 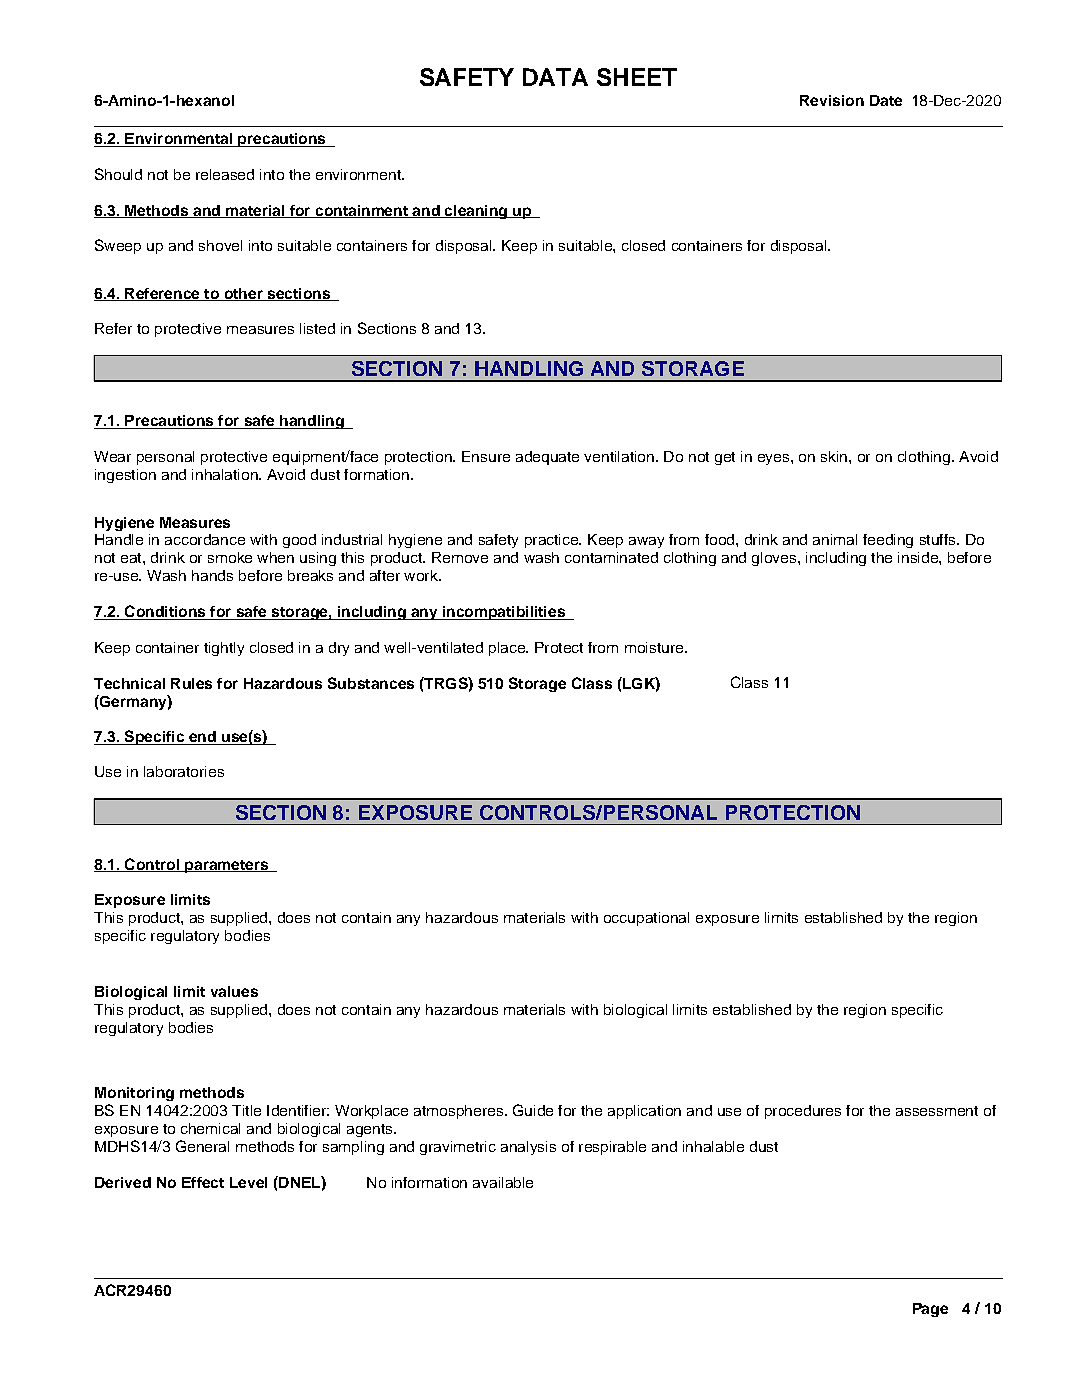 I want to click on procedures, so click(x=803, y=1112).
